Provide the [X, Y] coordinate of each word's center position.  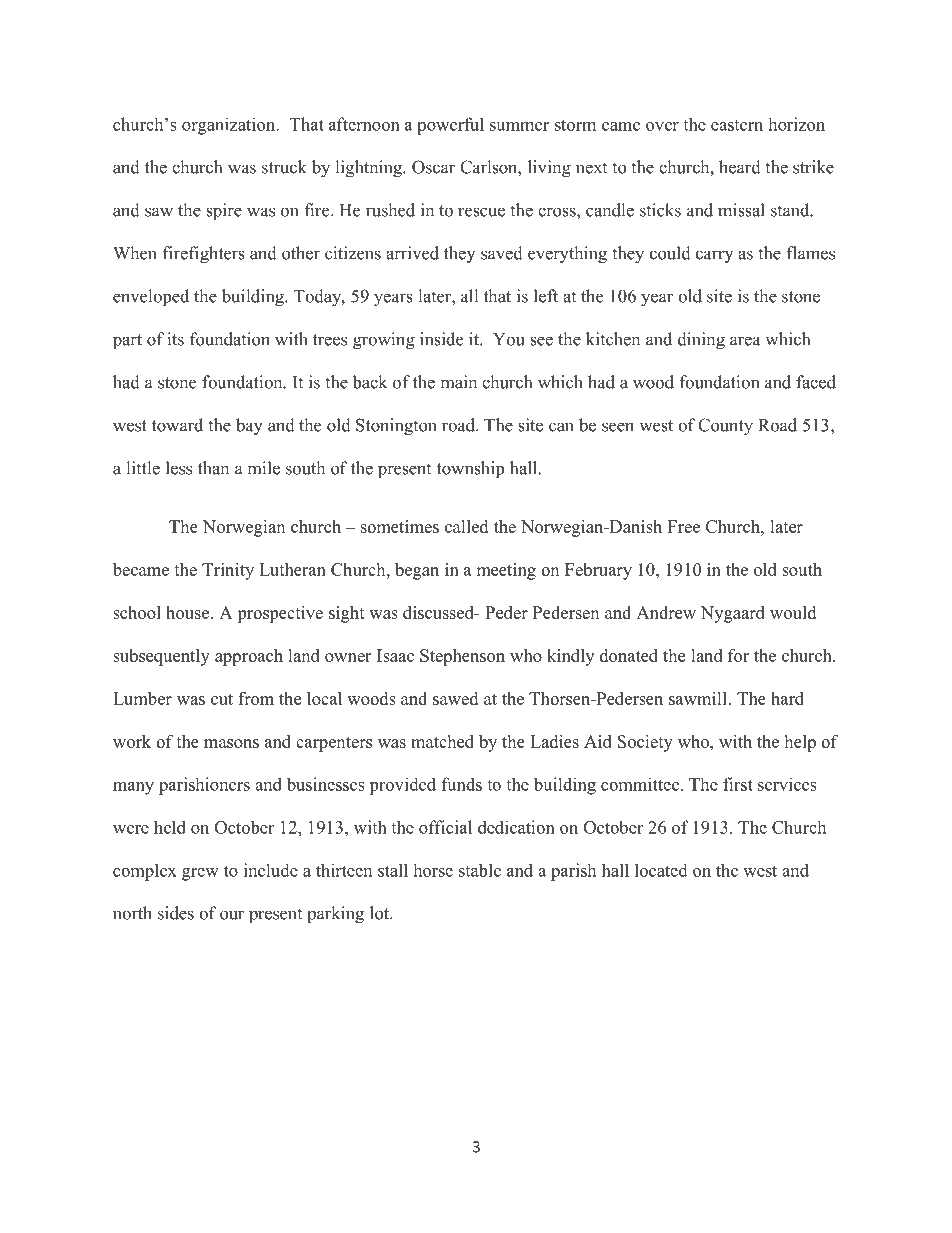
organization [230, 126]
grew [200, 874]
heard [740, 167]
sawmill [699, 698]
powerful [450, 126]
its [175, 339]
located [661, 870]
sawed [455, 698]
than [213, 468]
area [745, 341]
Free [684, 526]
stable [480, 870]
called [466, 526]
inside [441, 339]
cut [222, 699]
